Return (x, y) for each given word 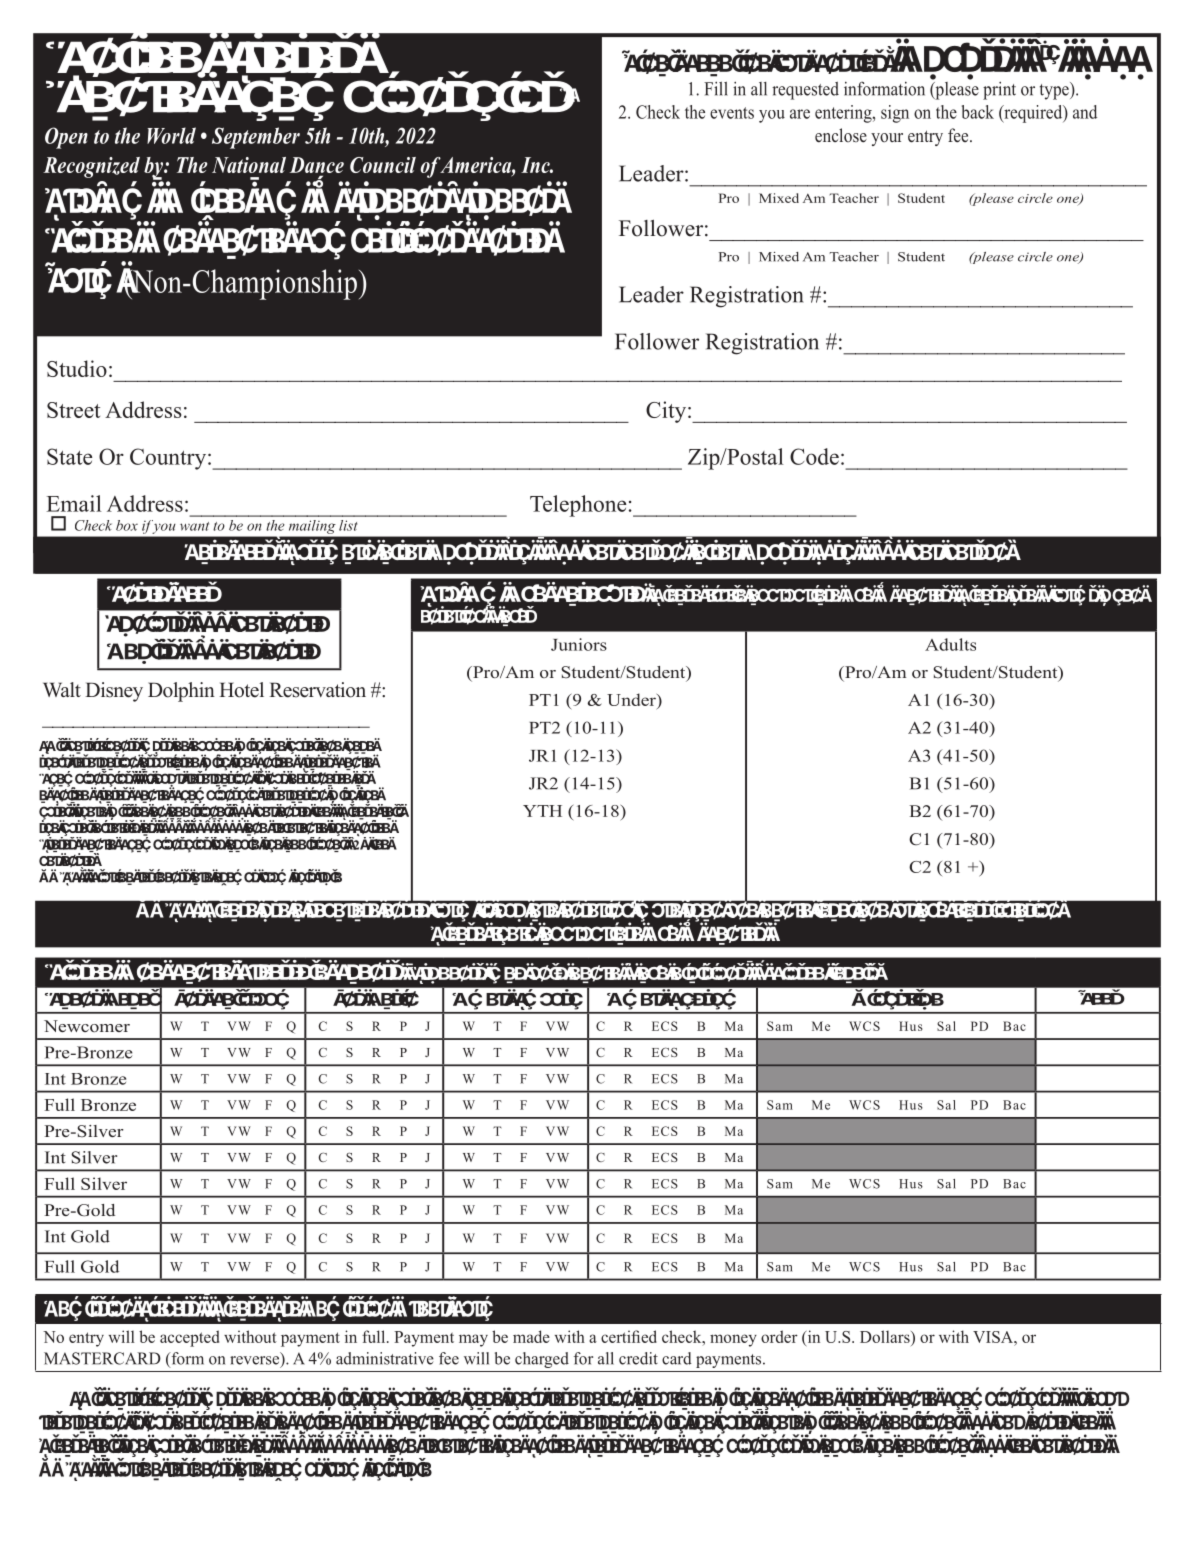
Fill (716, 88)
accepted (189, 1338)
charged (542, 1360)
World (171, 135)
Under (632, 701)
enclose (841, 135)
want (194, 526)
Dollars (886, 1336)
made (531, 1336)
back (978, 112)
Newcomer (87, 1026)
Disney (114, 692)
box (127, 525)
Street (73, 410)
